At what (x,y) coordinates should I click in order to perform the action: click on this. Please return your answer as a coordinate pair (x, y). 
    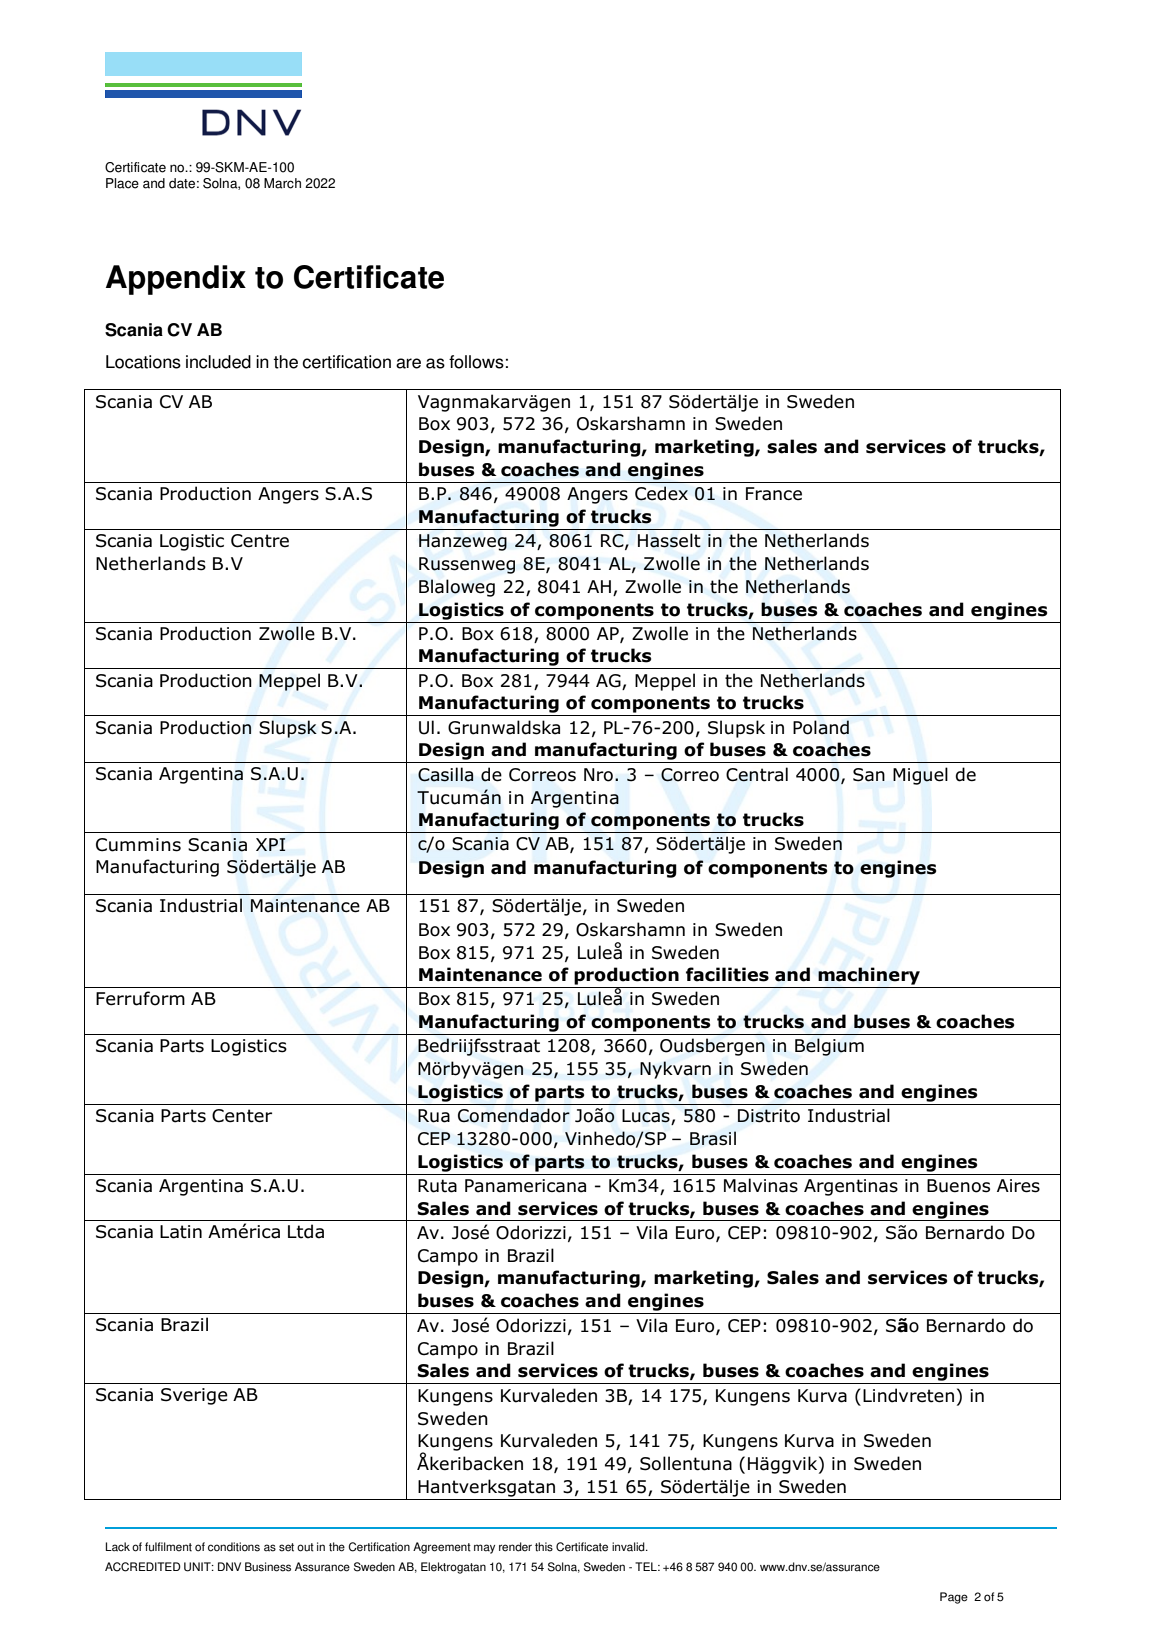
    Looking at the image, I should click on (544, 1547).
